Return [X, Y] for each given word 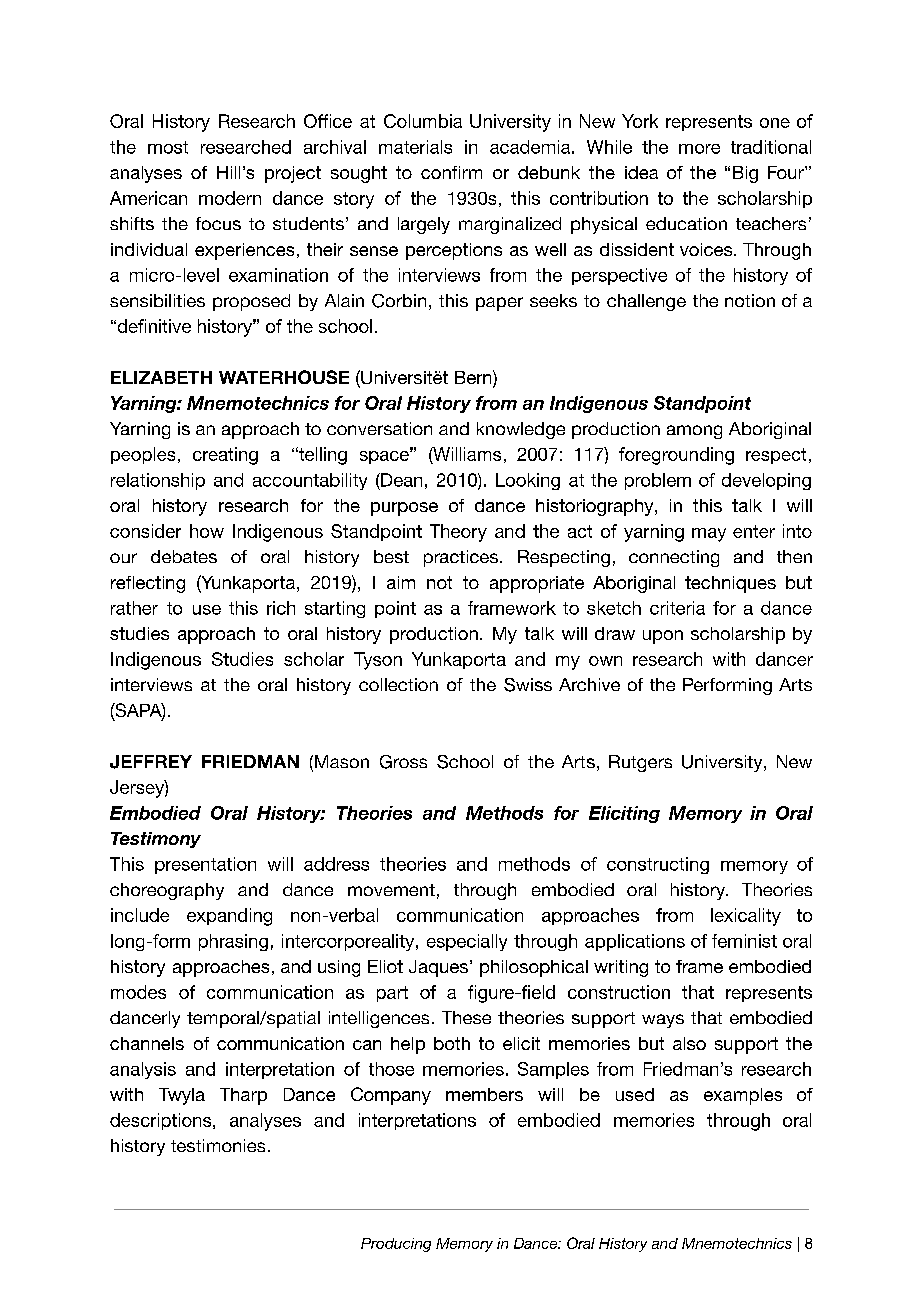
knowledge [521, 430]
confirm [451, 172]
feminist [744, 941]
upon [663, 637]
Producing [396, 1245]
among [694, 432]
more [699, 149]
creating [225, 456]
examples [743, 1096]
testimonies [218, 1145]
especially [467, 942]
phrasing [233, 942]
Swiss [528, 685]
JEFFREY [151, 762]
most [168, 147]
